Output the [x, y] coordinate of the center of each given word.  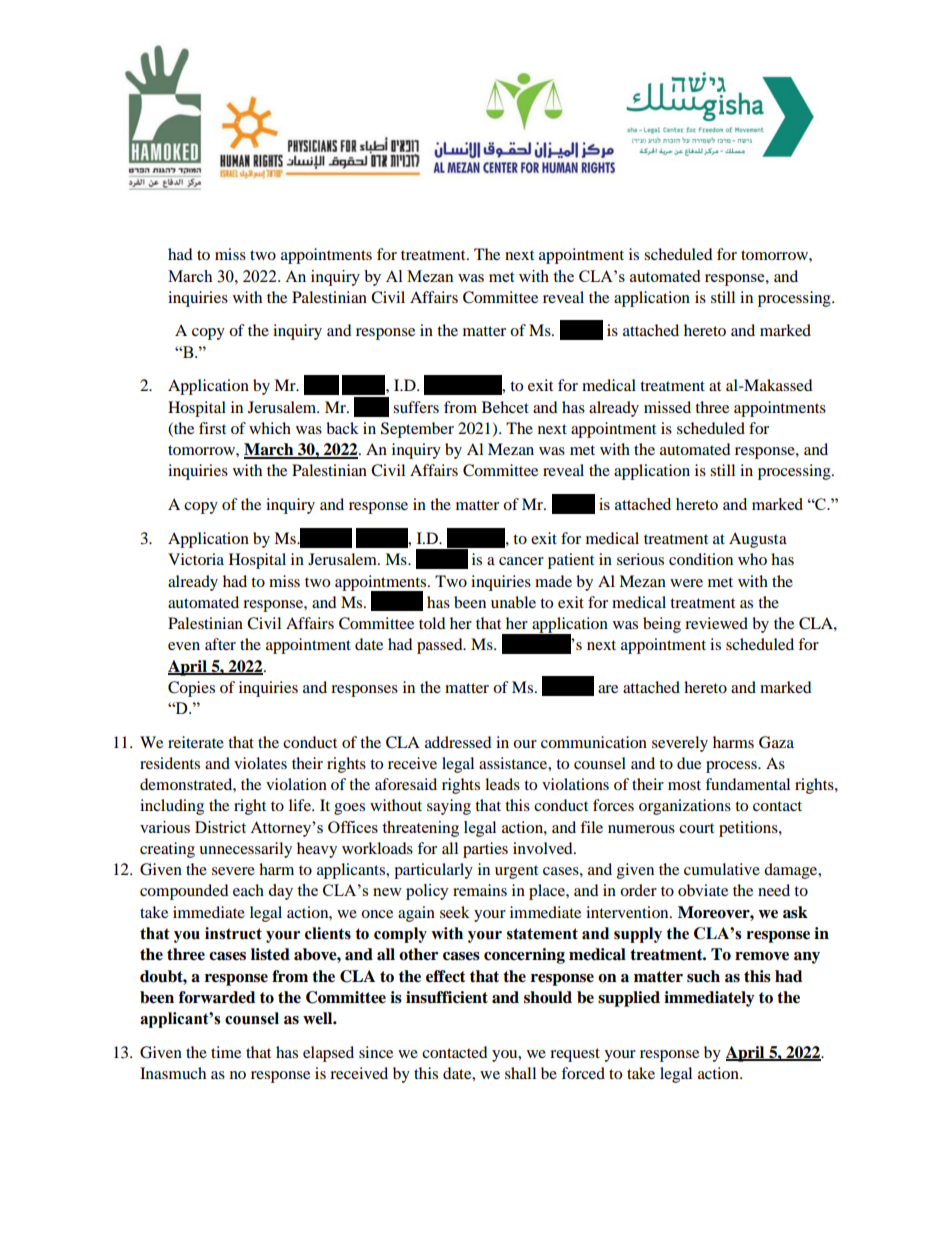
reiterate [196, 742]
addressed [458, 742]
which [270, 428]
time [226, 1052]
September [417, 430]
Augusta [758, 540]
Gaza [776, 742]
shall [520, 1073]
